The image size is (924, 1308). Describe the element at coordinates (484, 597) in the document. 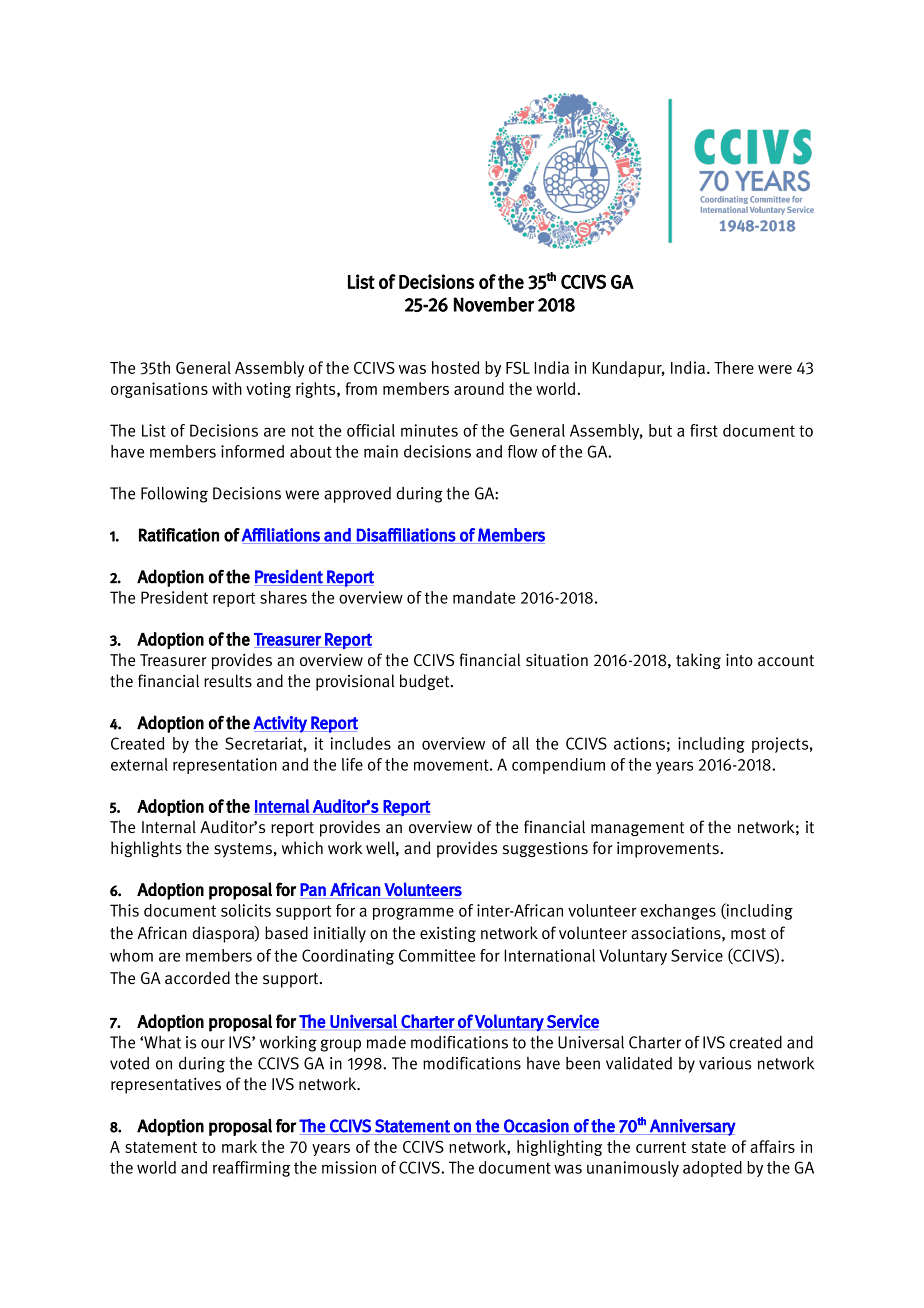

I see `mandate` at that location.
